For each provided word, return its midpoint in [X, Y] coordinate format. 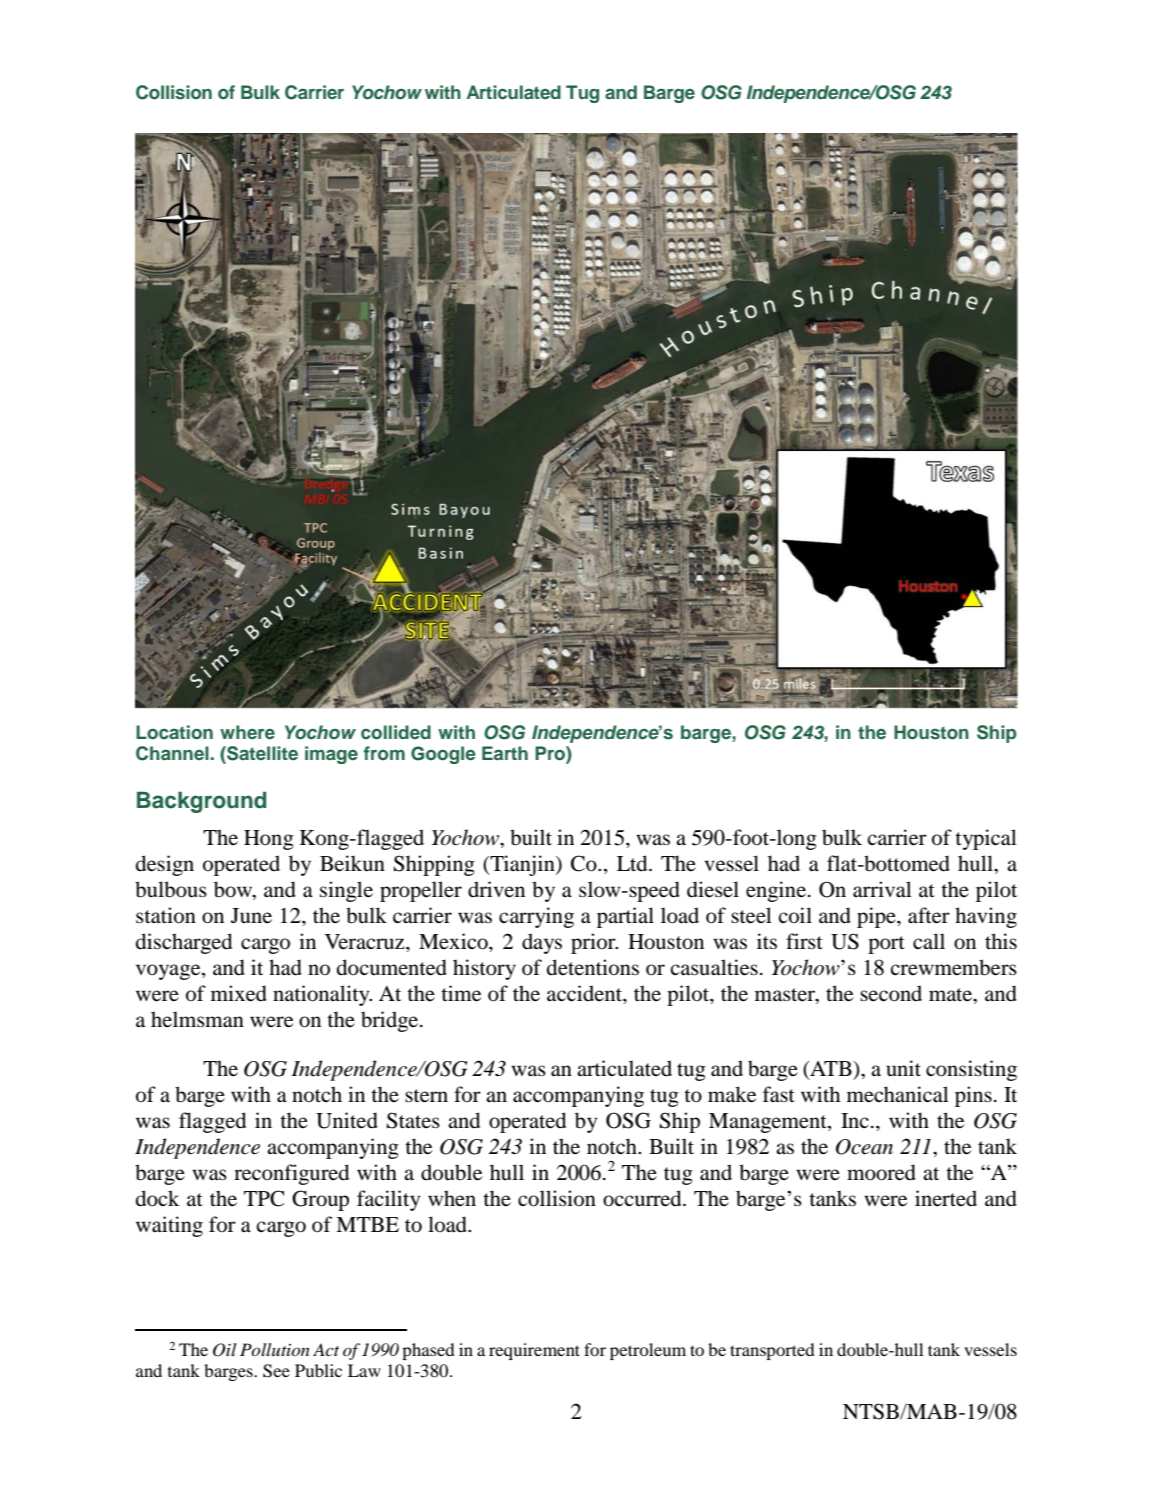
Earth [505, 753]
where [247, 732]
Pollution [275, 1349]
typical [986, 839]
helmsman [197, 1019]
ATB [831, 1068]
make [732, 1094]
